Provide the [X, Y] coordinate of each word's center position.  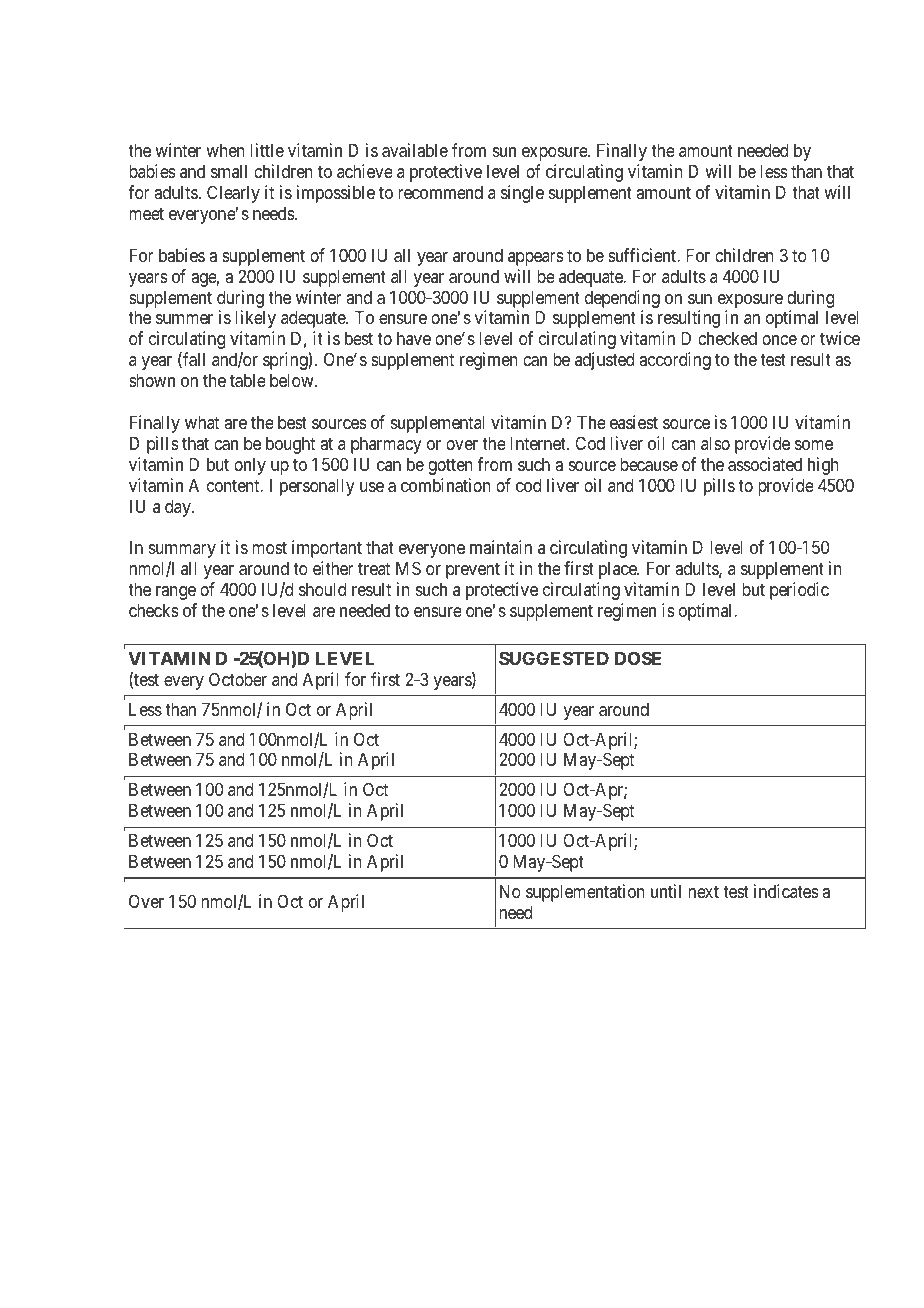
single [522, 194]
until [666, 891]
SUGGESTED [554, 658]
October [238, 679]
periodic [799, 591]
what [202, 422]
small [229, 171]
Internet [539, 443]
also [715, 443]
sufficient [643, 255]
